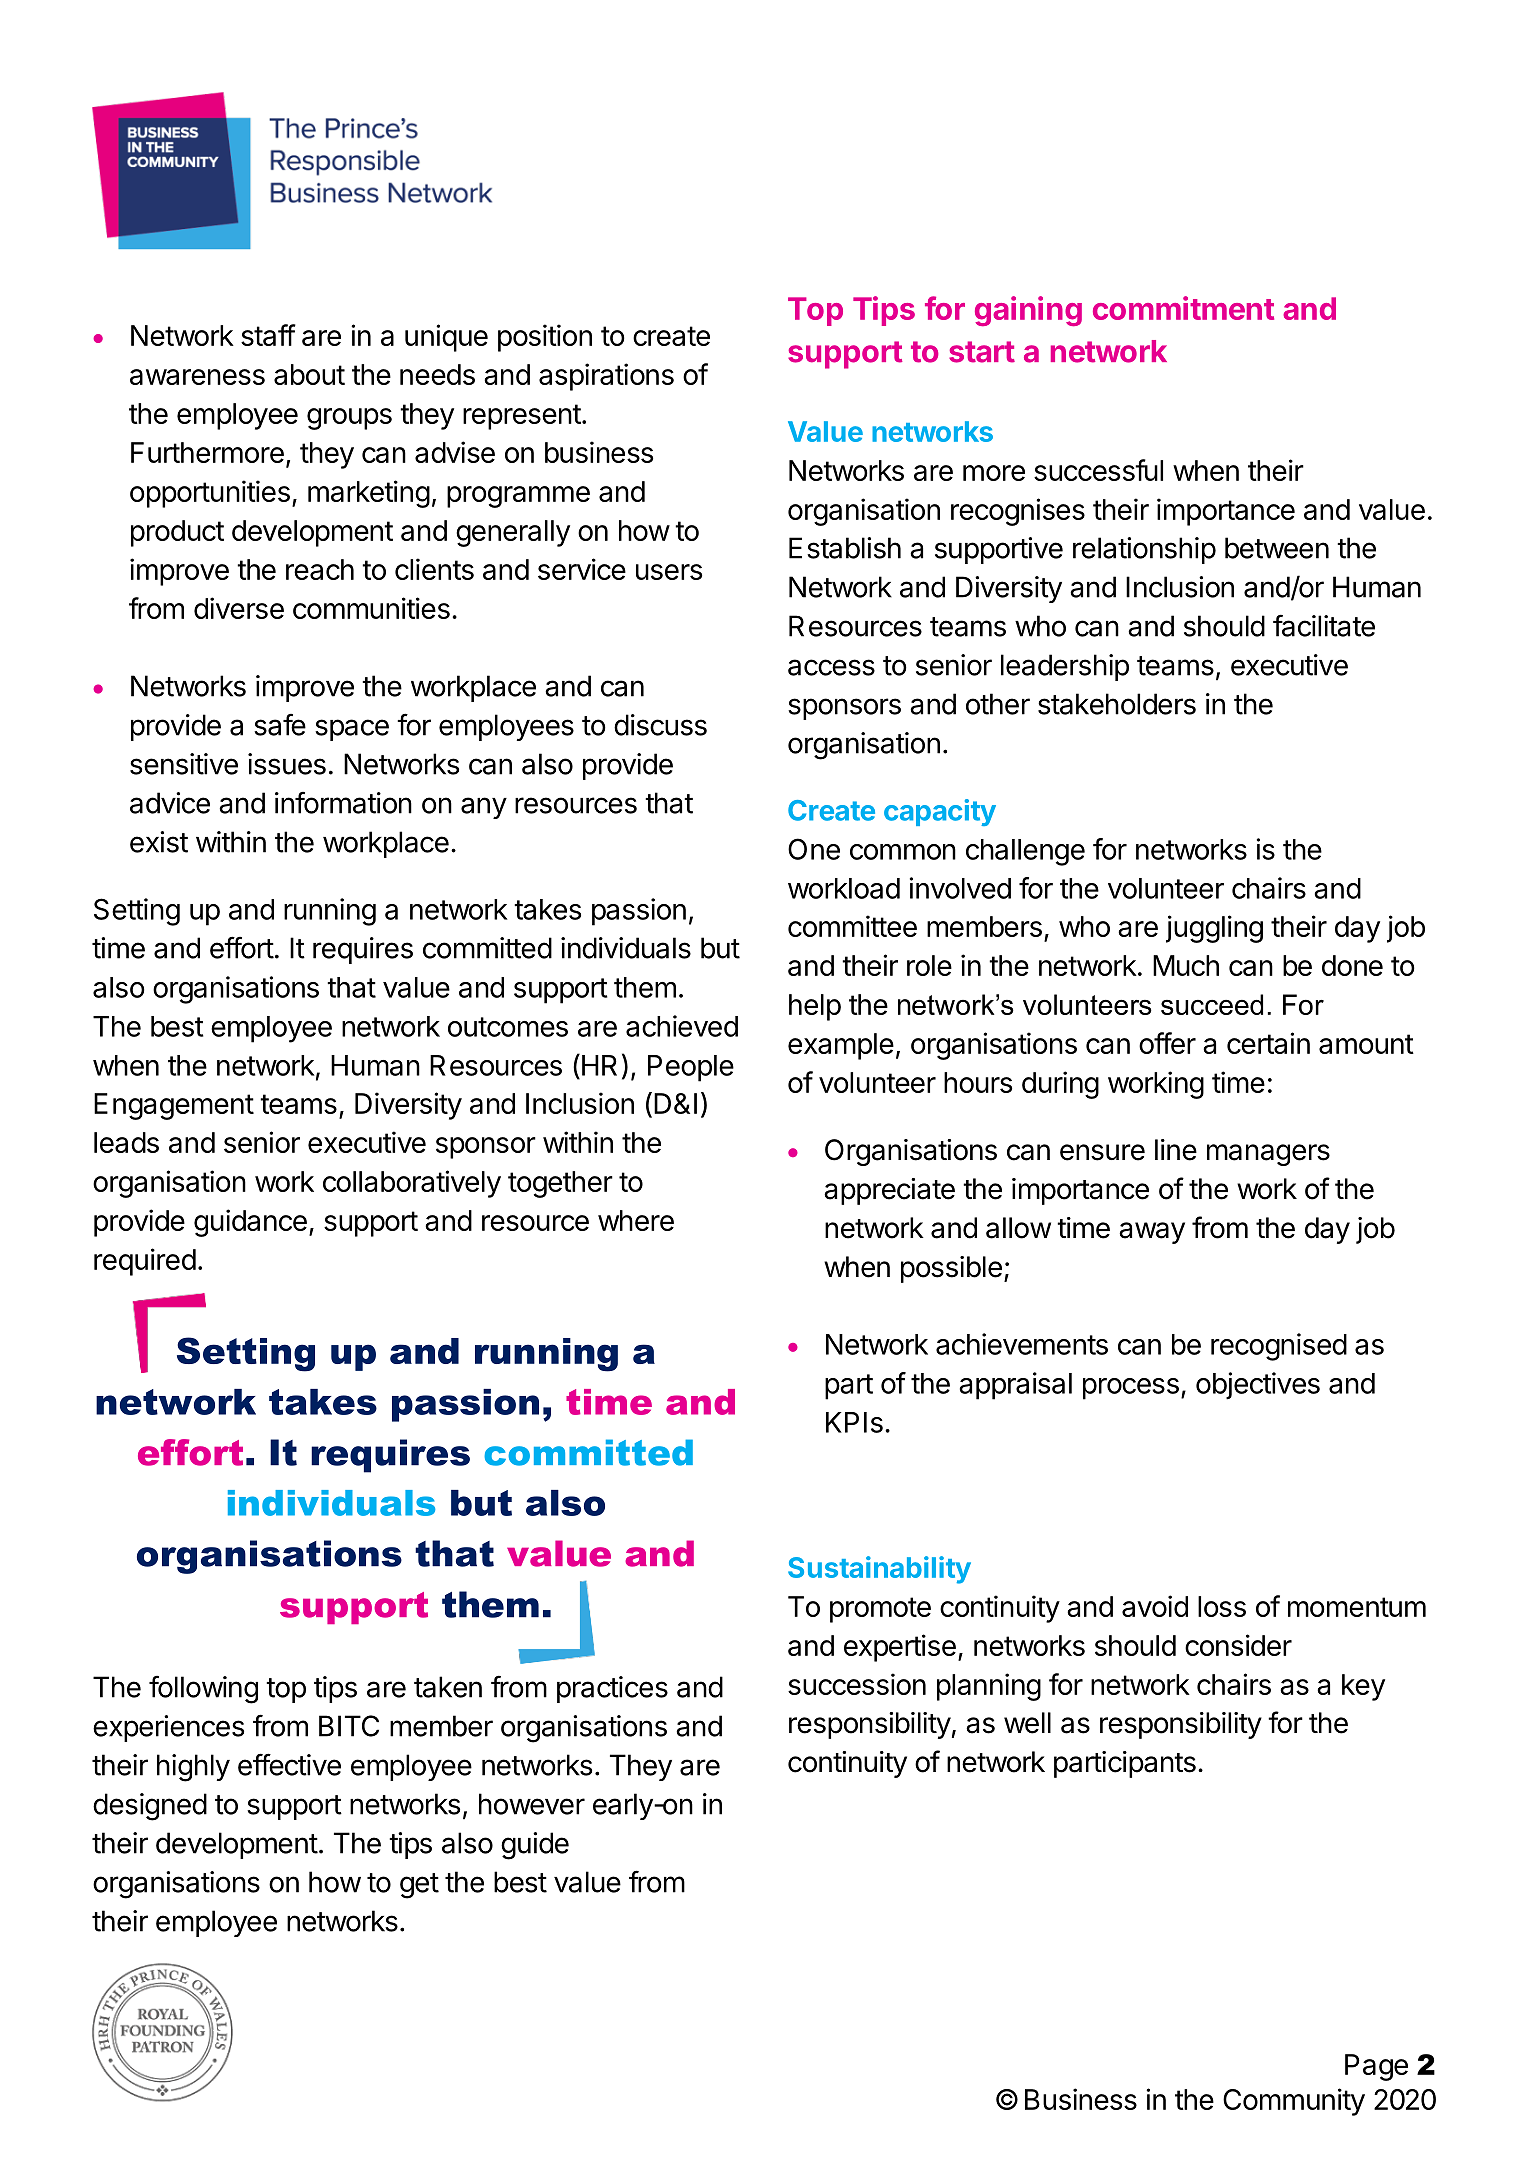  Describe the element at coordinates (1294, 2102) in the document. I see `Community` at that location.
